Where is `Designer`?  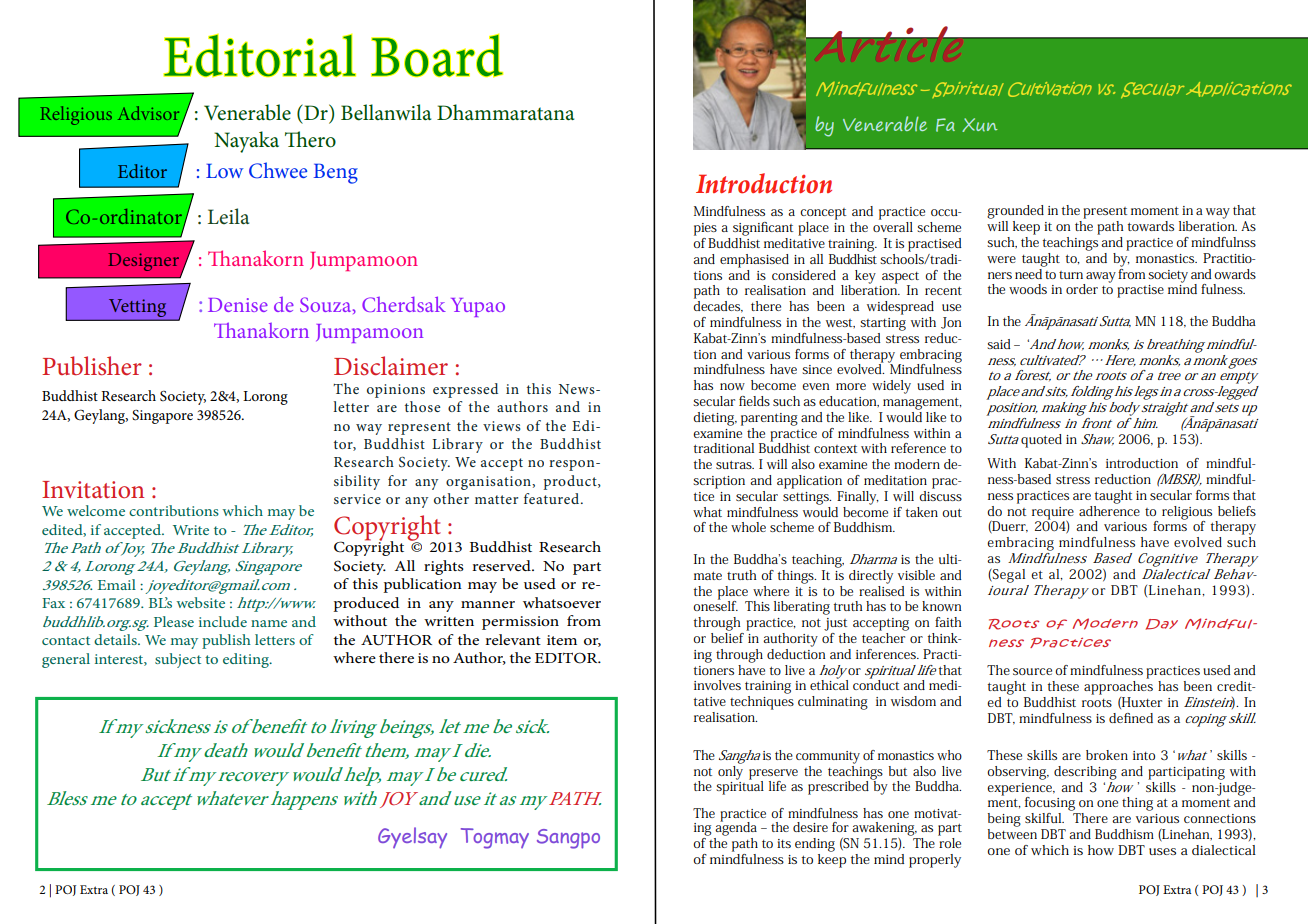 Designer is located at coordinates (143, 262).
